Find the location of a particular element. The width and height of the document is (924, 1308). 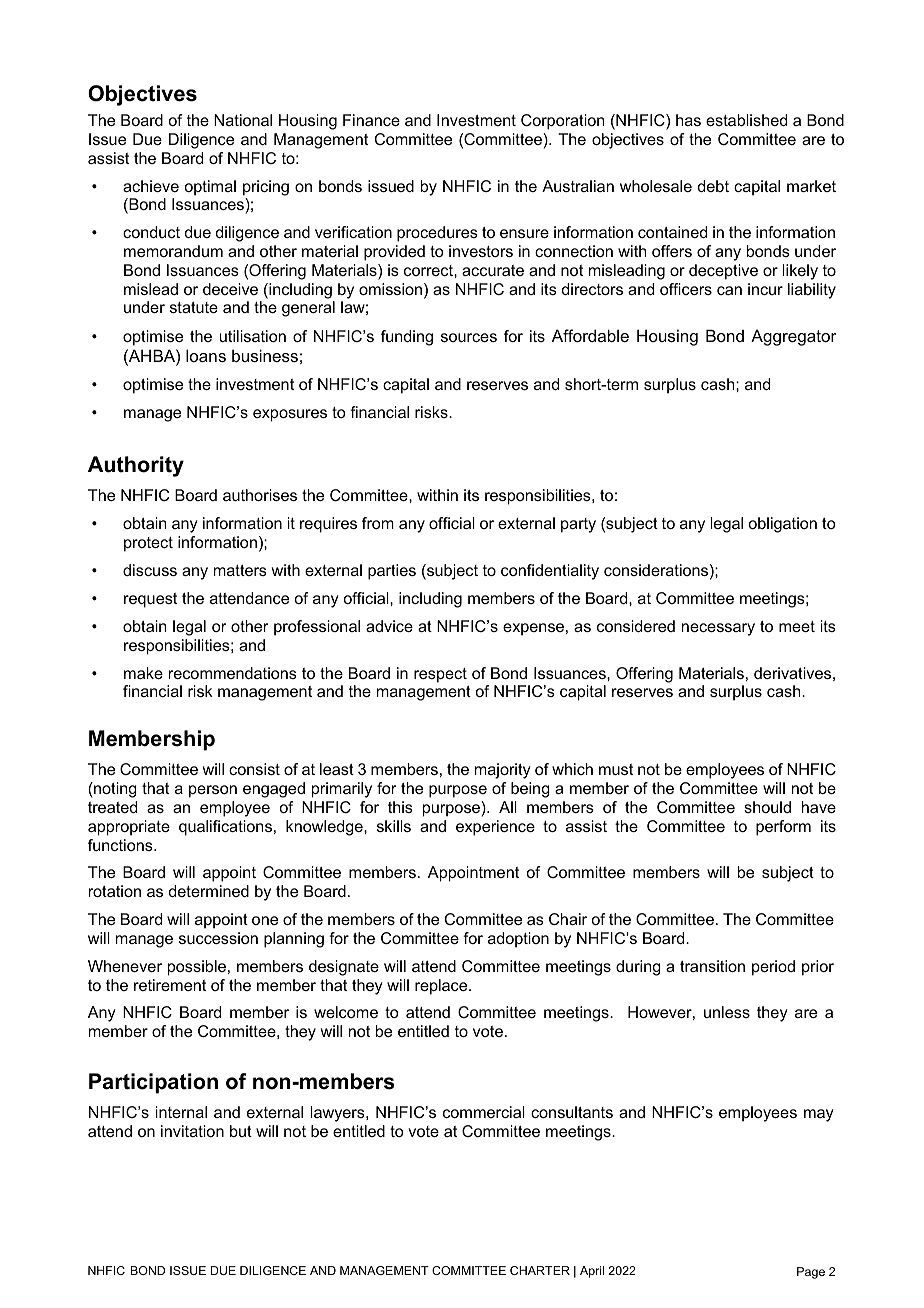

CHARTER is located at coordinates (540, 1270).
